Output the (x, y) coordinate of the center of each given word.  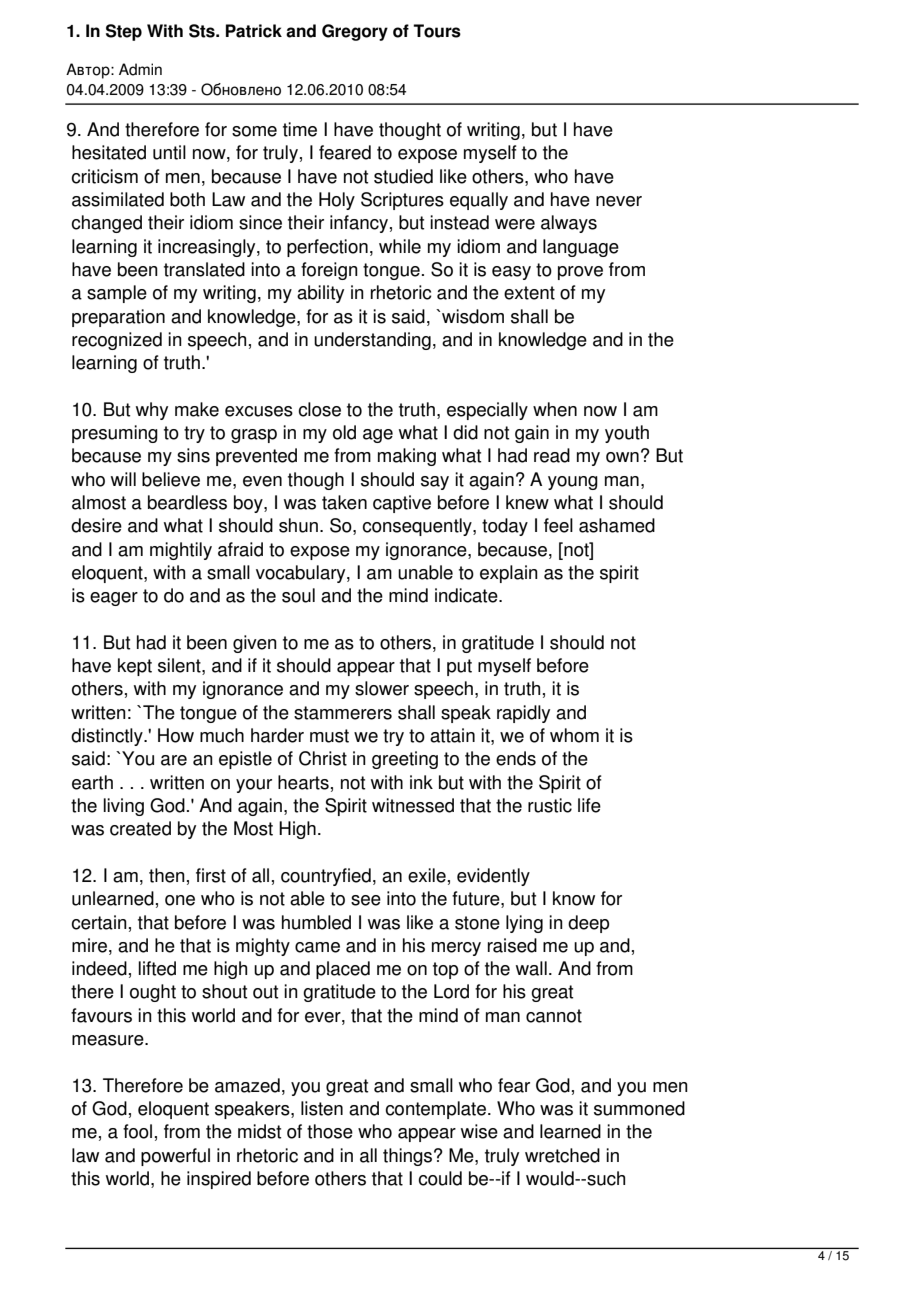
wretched (562, 1155)
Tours (437, 31)
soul (298, 595)
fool (137, 1131)
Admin (140, 69)
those (330, 1131)
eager (114, 599)
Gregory (355, 32)
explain (509, 574)
